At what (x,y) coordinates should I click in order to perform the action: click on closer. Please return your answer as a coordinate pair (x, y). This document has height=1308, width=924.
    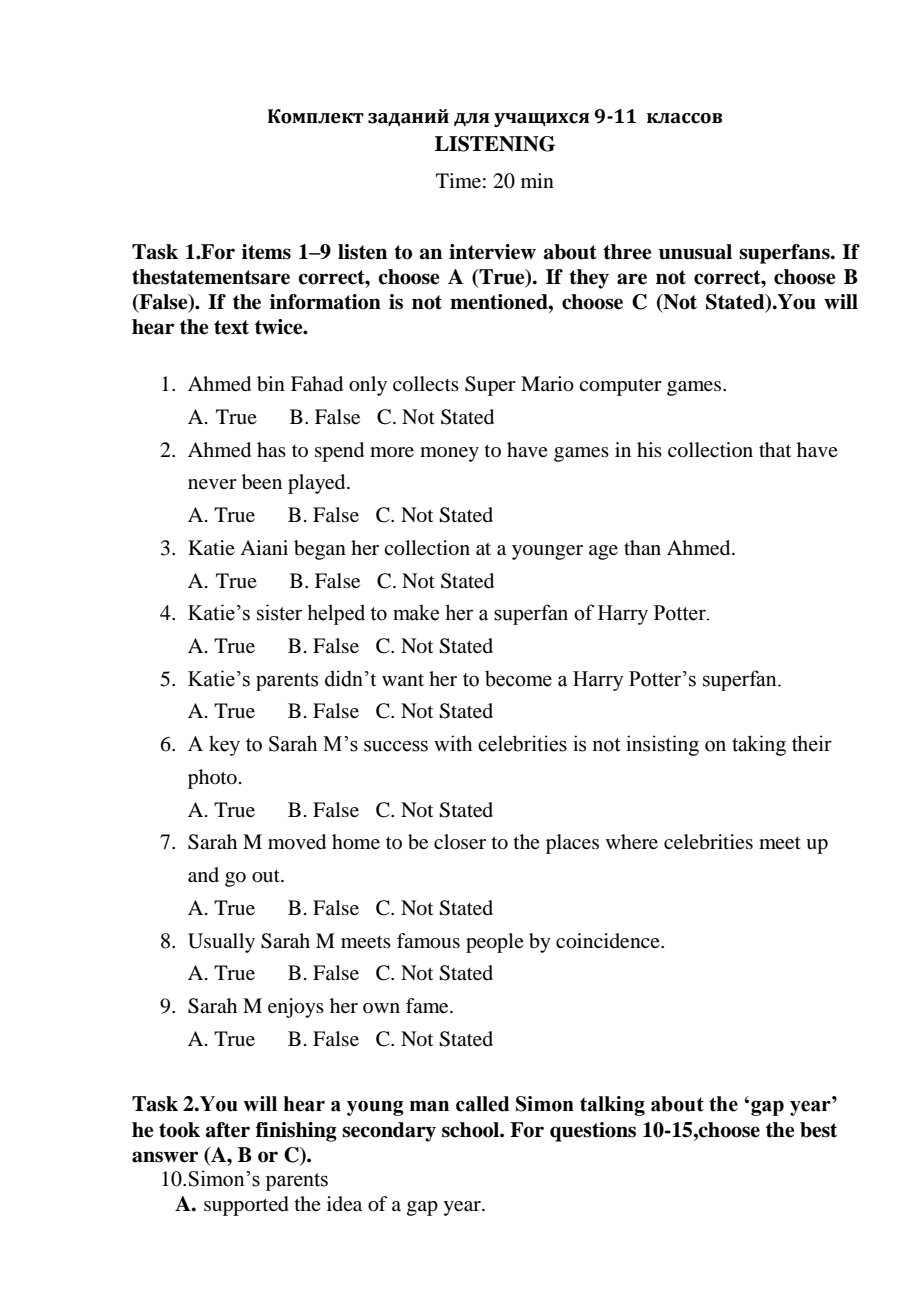
    Looking at the image, I should click on (460, 842).
